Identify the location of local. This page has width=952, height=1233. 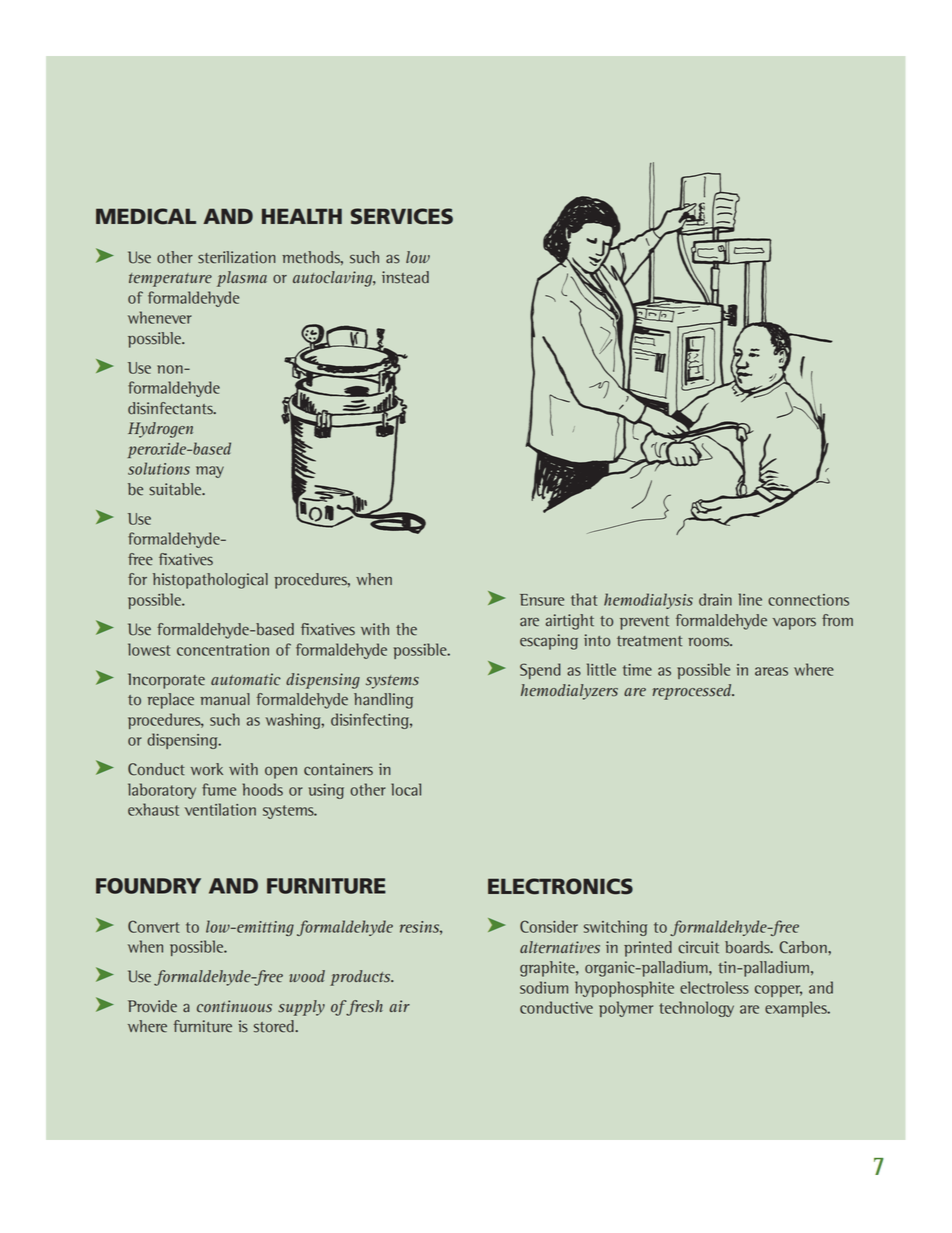
(406, 789).
